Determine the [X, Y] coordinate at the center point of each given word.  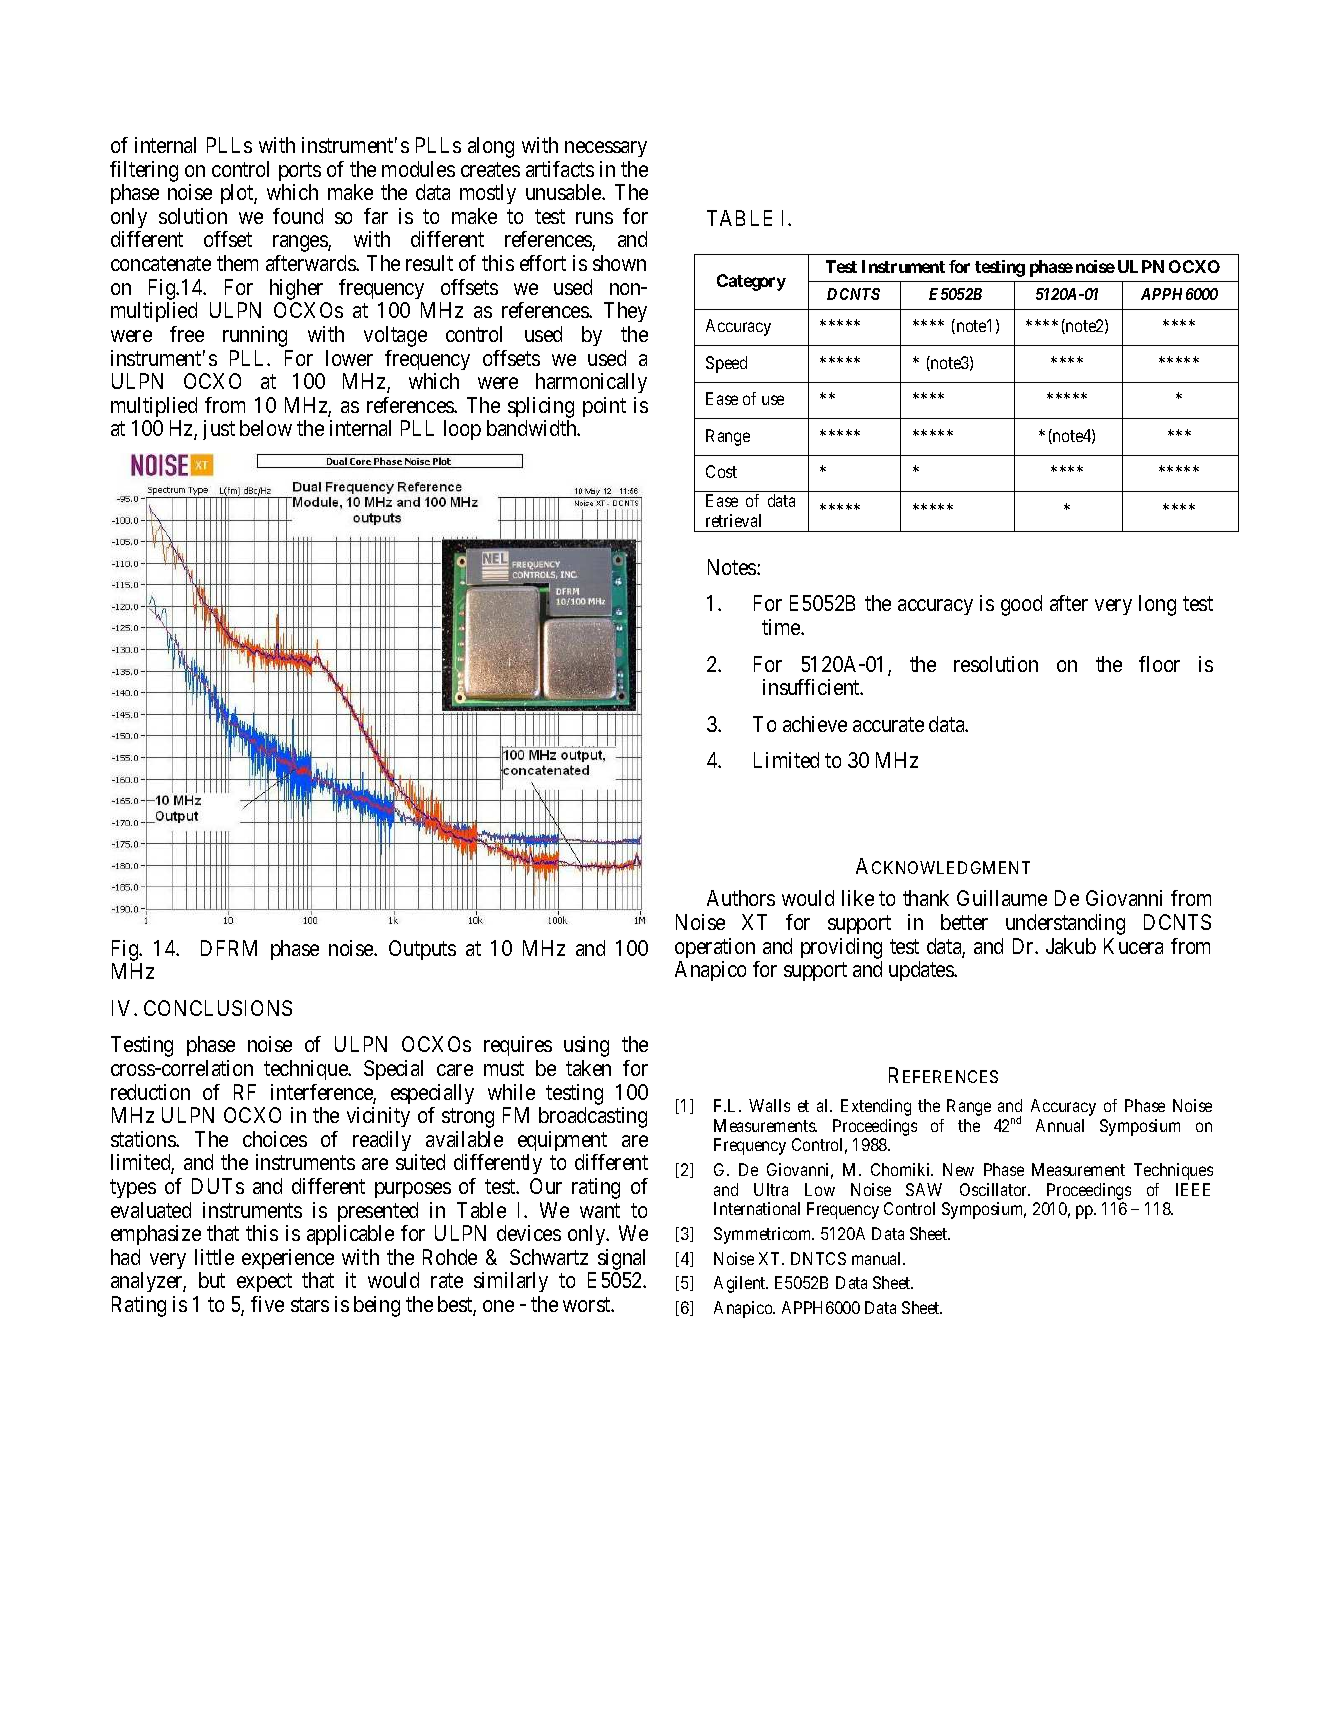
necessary [606, 149]
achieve [815, 724]
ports [300, 171]
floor [1159, 664]
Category [751, 282]
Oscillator [995, 1189]
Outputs [422, 950]
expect [264, 1283]
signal [621, 1259]
